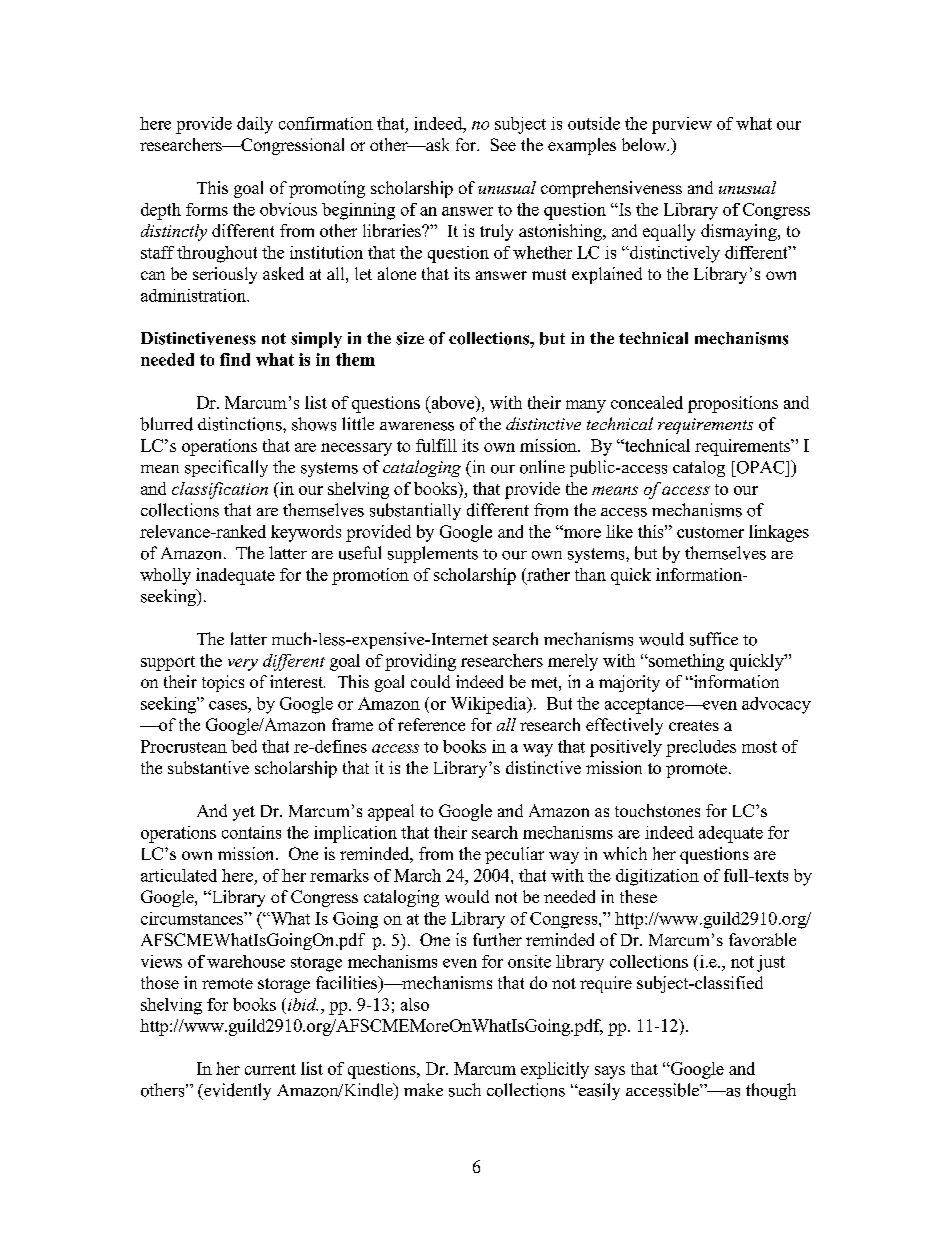 Image resolution: width=952 pixels, height=1233 pixels. What do you see at coordinates (415, 511) in the page?
I see `substantially` at bounding box center [415, 511].
